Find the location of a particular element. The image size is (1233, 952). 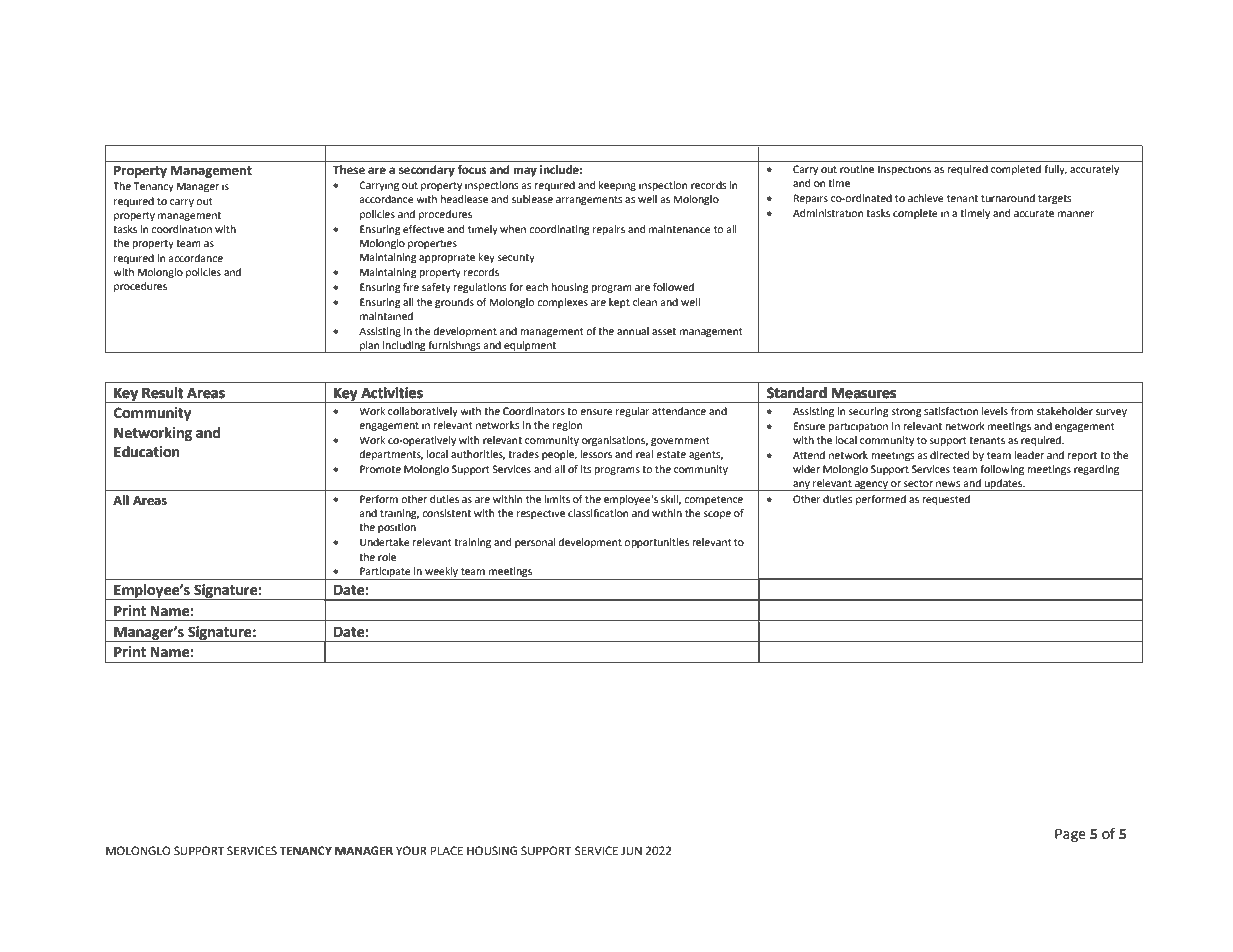

keeping is located at coordinates (617, 186).
